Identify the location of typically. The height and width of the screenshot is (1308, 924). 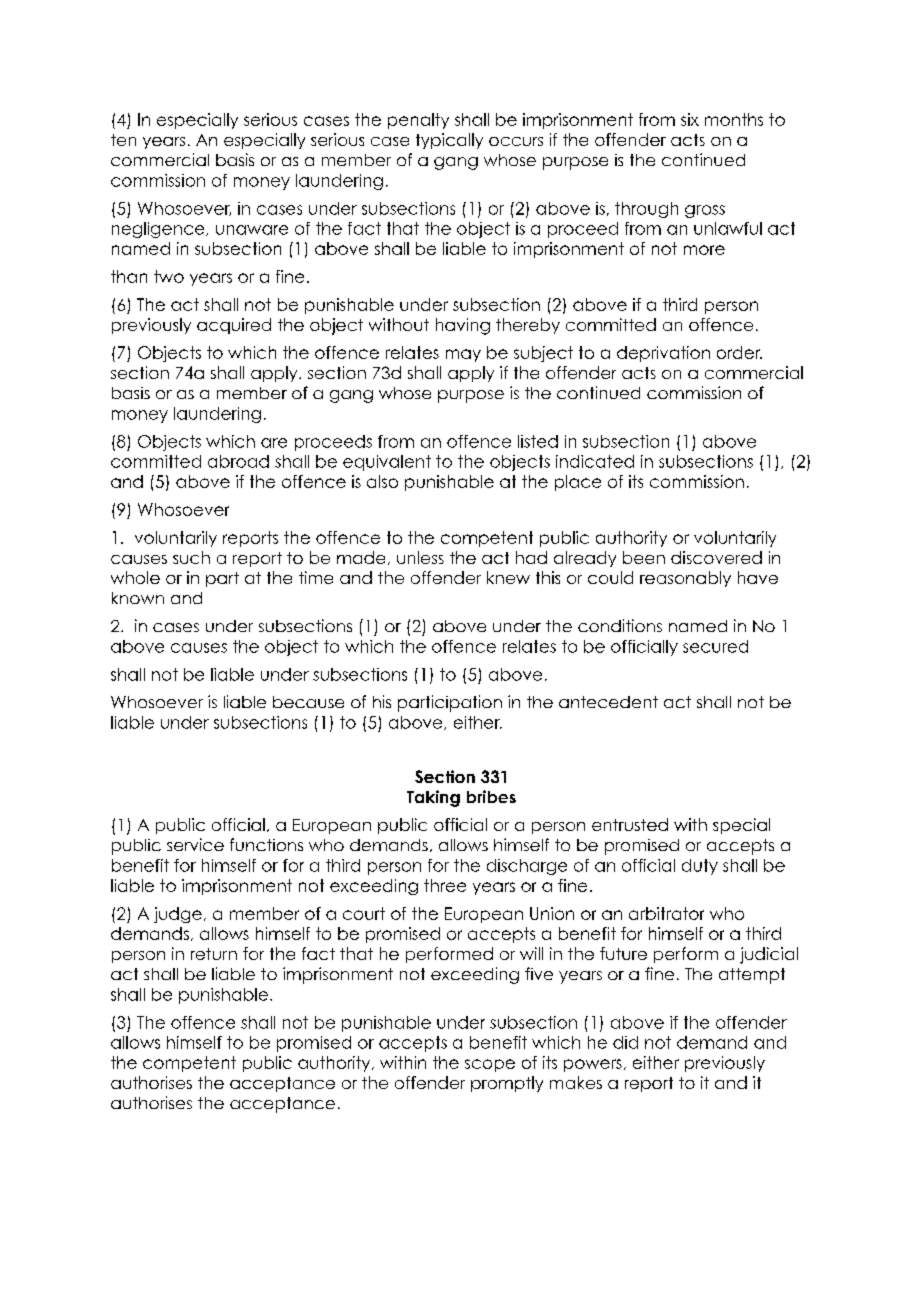
(449, 141).
